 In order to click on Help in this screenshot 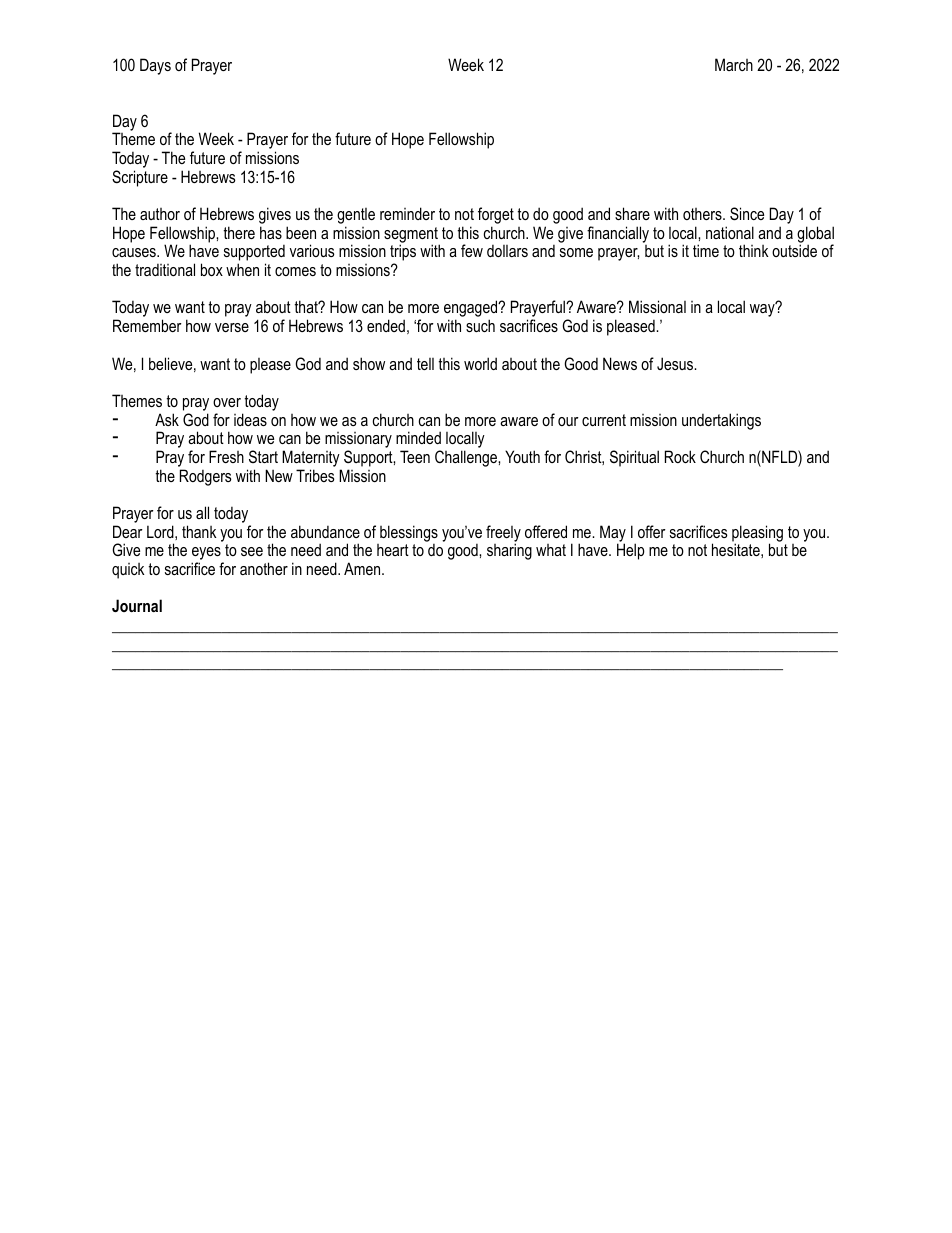, I will do `click(631, 551)`.
